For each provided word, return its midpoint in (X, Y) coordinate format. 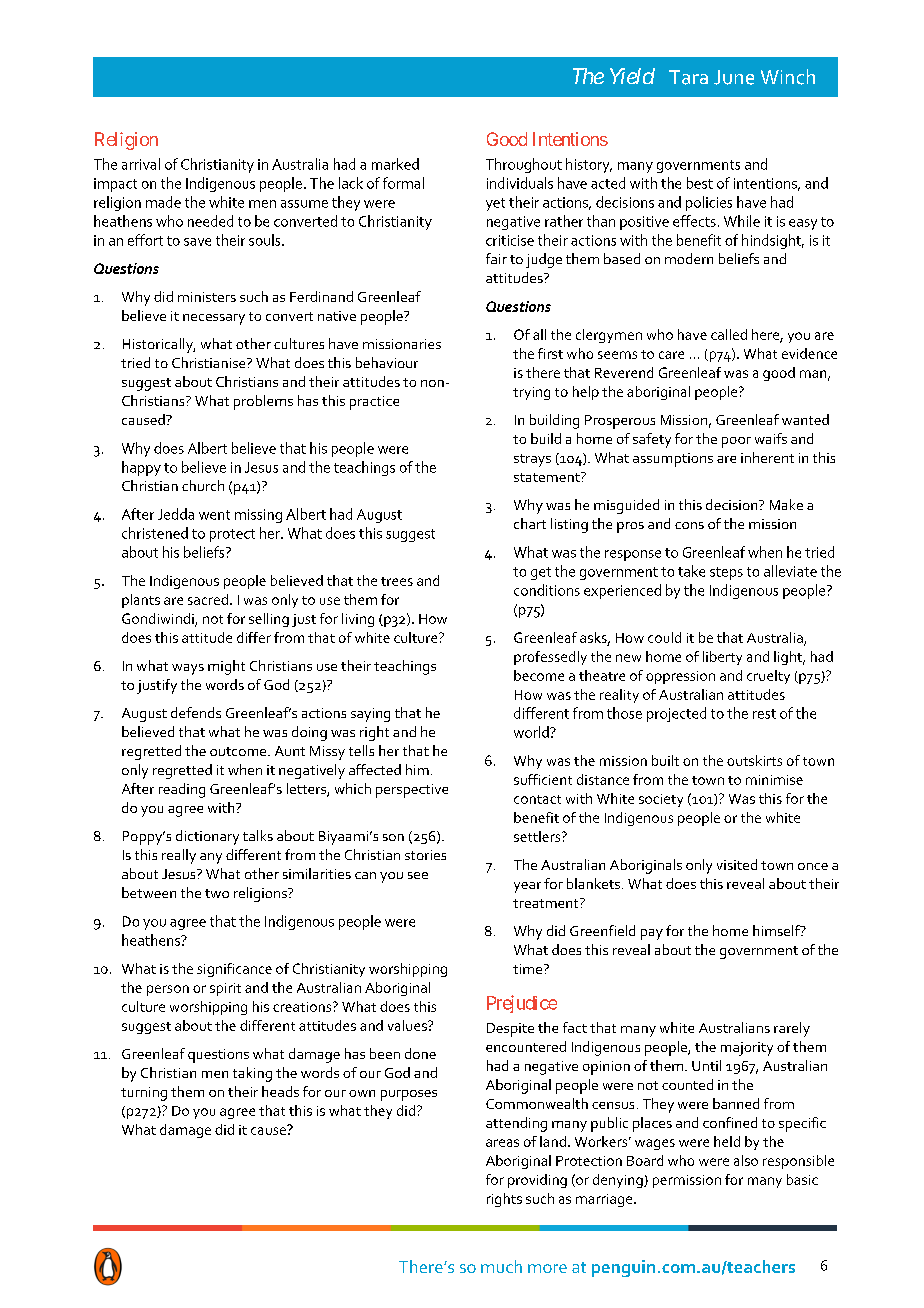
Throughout (524, 165)
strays (532, 460)
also (746, 1160)
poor (736, 442)
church (203, 485)
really (179, 856)
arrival (141, 164)
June (734, 77)
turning (144, 1094)
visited (737, 864)
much (501, 1266)
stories (425, 855)
